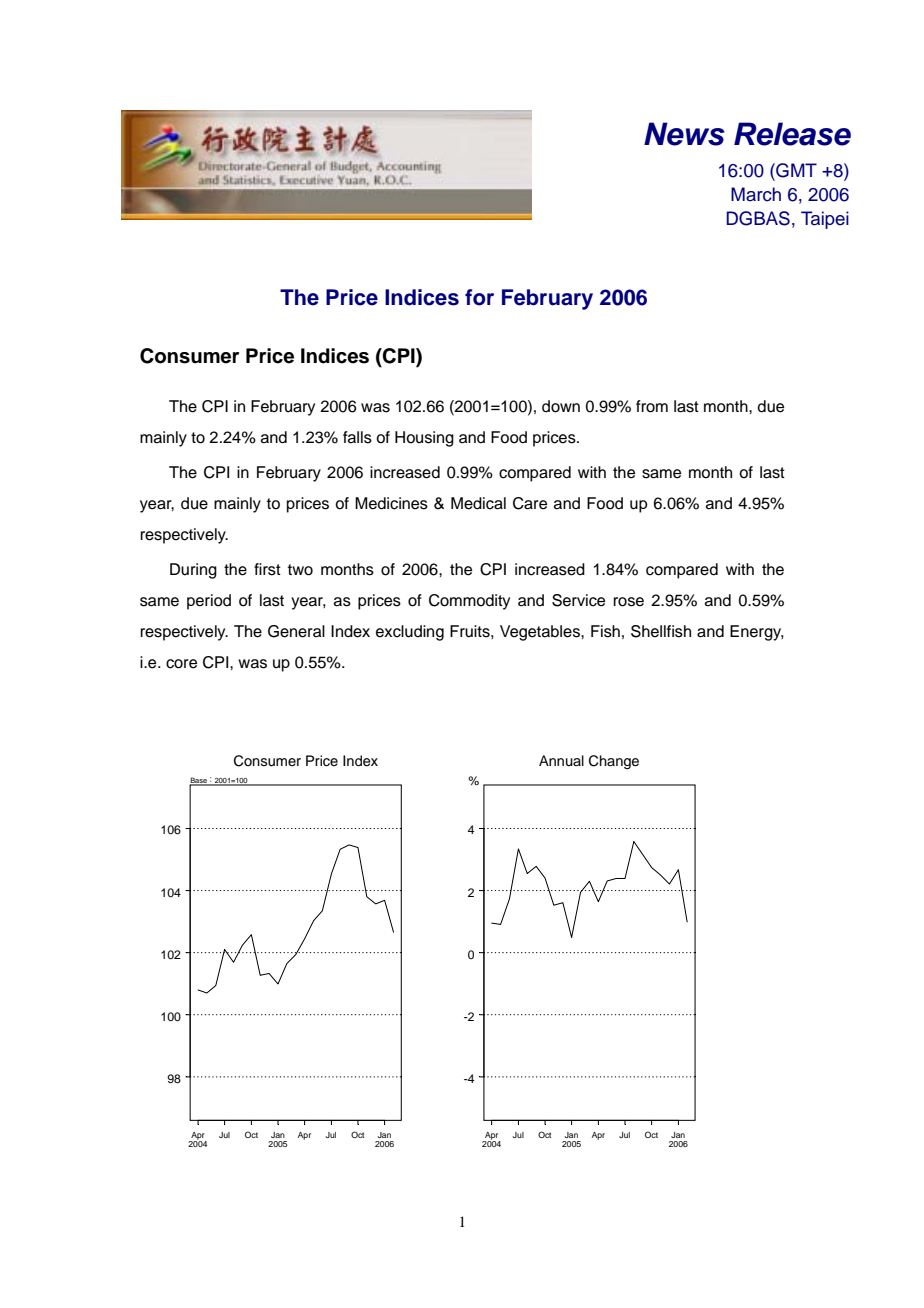  Describe the element at coordinates (181, 664) in the screenshot. I see `core` at that location.
